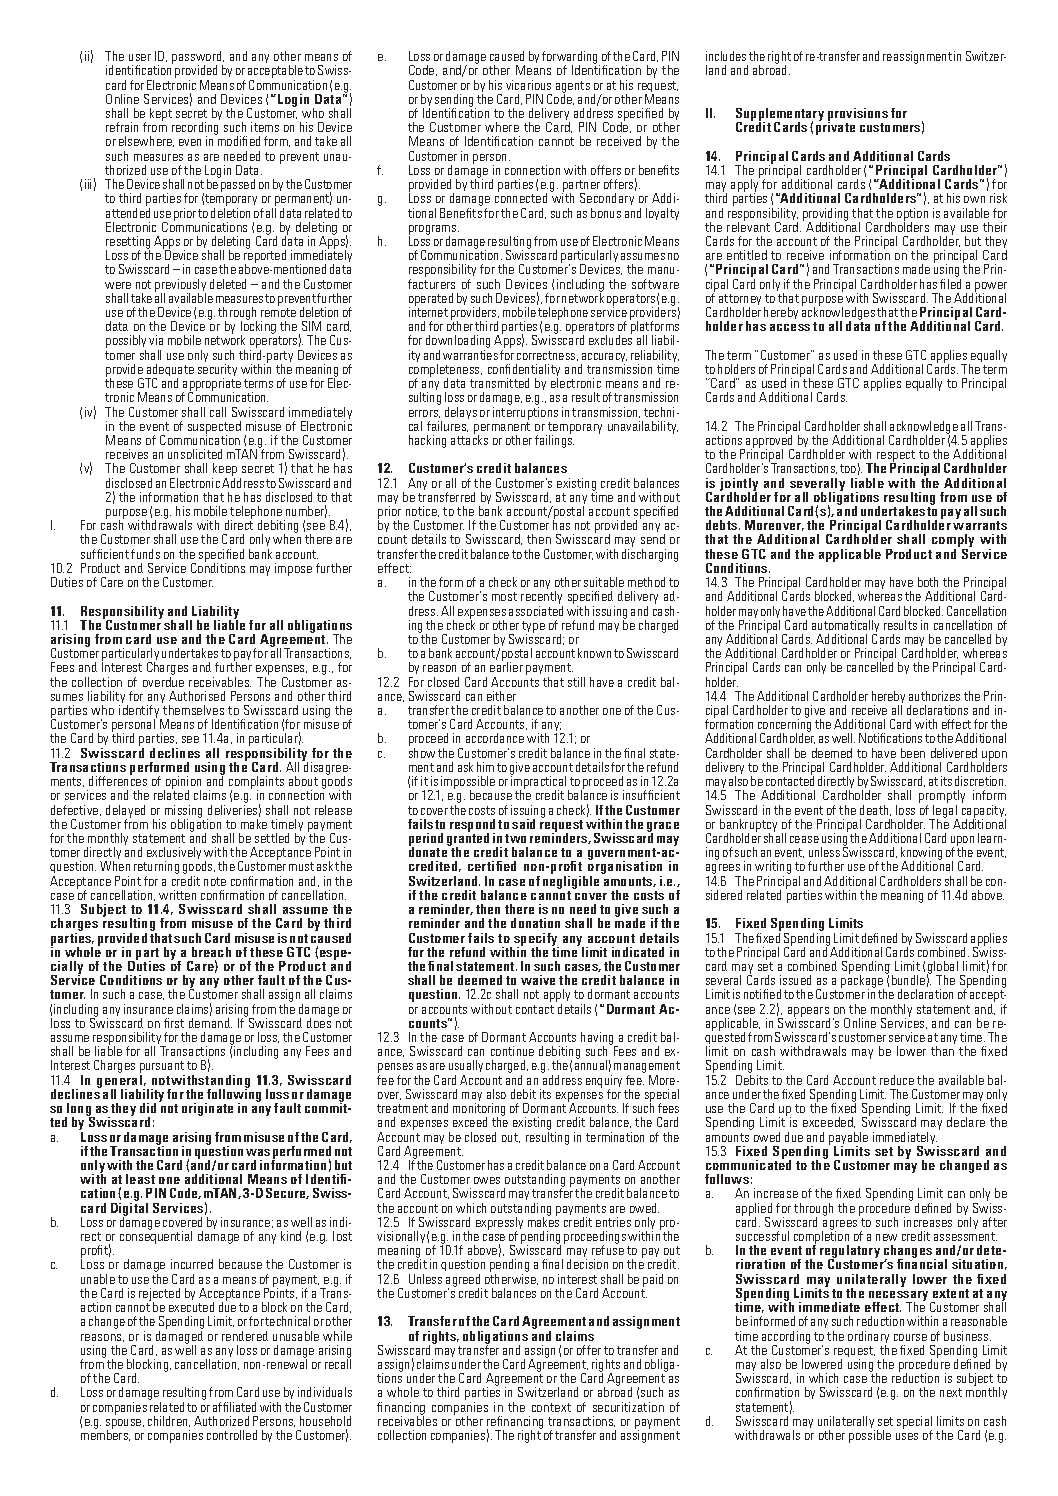 The width and height of the screenshot is (1058, 1496). Describe the element at coordinates (913, 753) in the screenshot. I see `been` at that location.
